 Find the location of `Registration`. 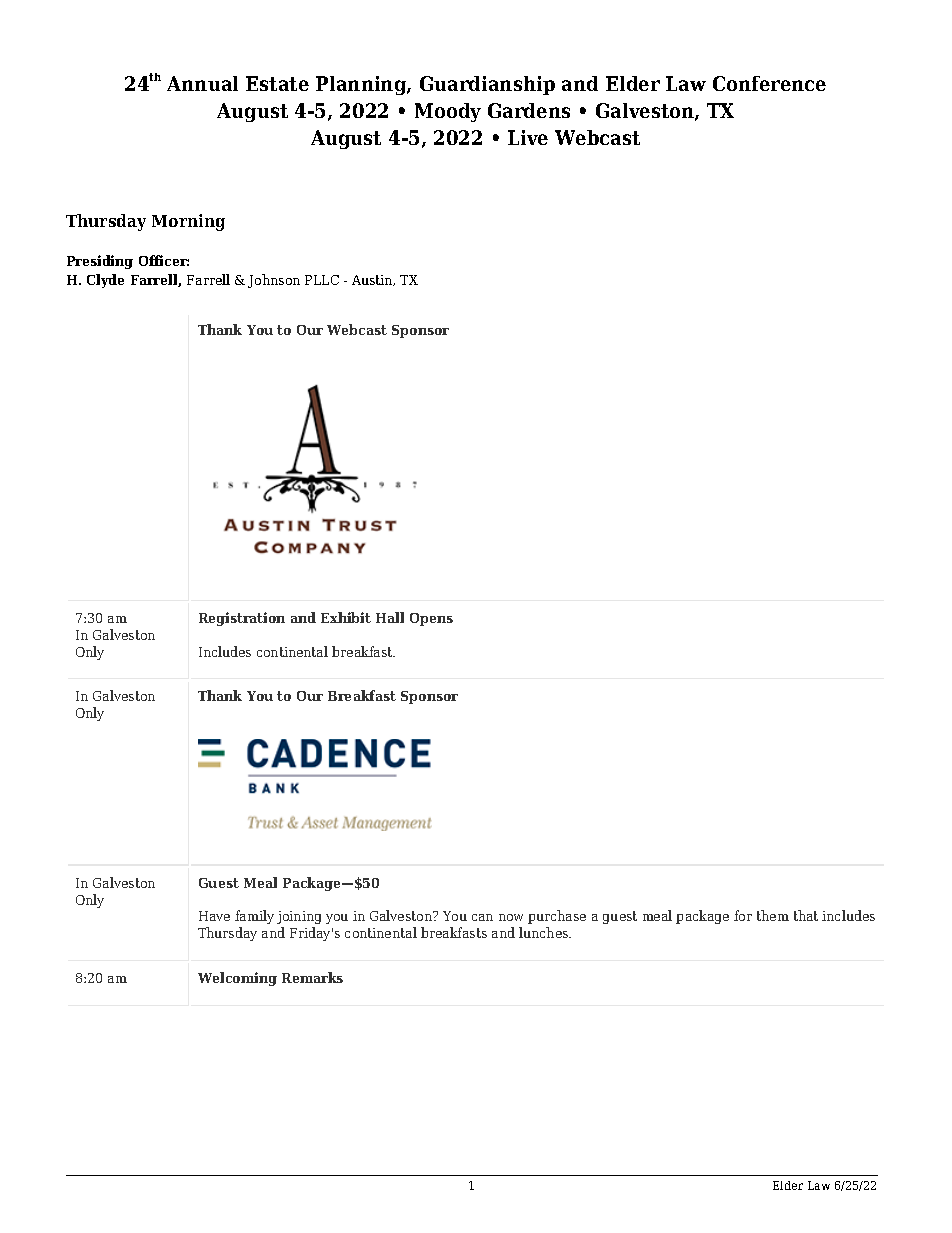

Registration is located at coordinates (242, 619).
